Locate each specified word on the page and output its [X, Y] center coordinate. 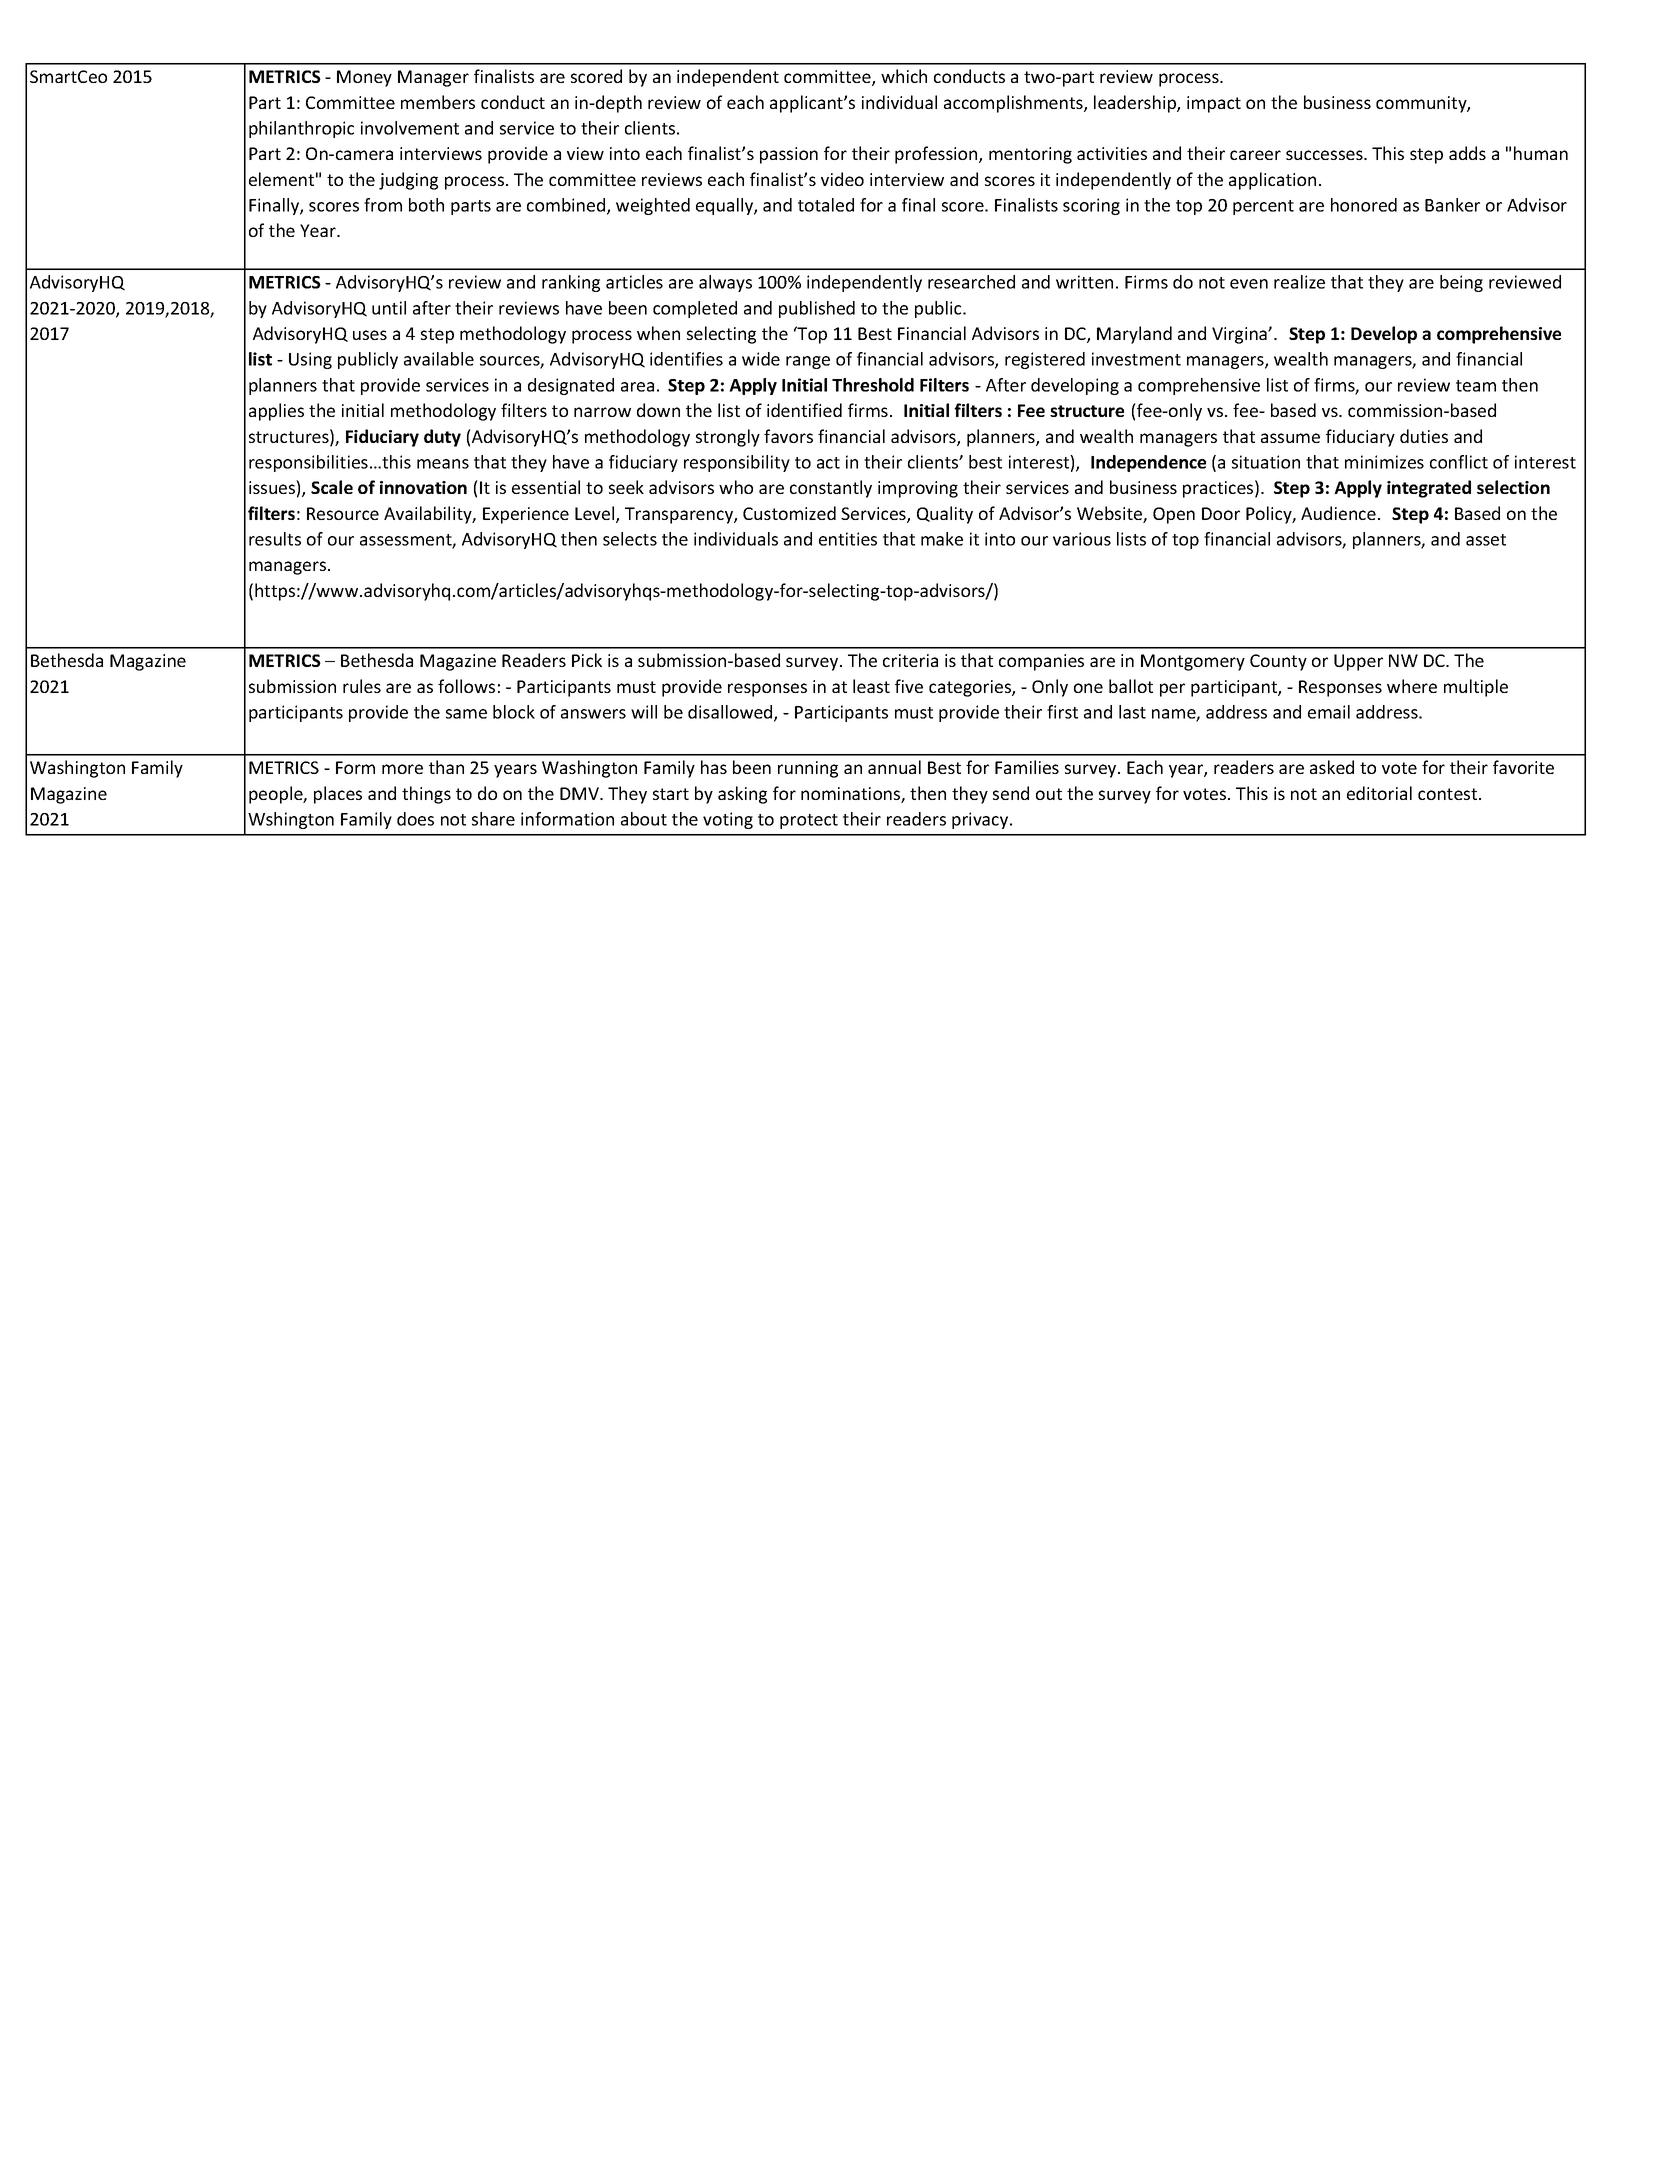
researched [971, 282]
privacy [981, 820]
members [438, 102]
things [426, 795]
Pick [587, 660]
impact [1214, 104]
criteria [910, 660]
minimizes [1384, 462]
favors [788, 436]
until [389, 308]
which [904, 76]
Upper [1358, 662]
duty [442, 438]
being [1461, 283]
